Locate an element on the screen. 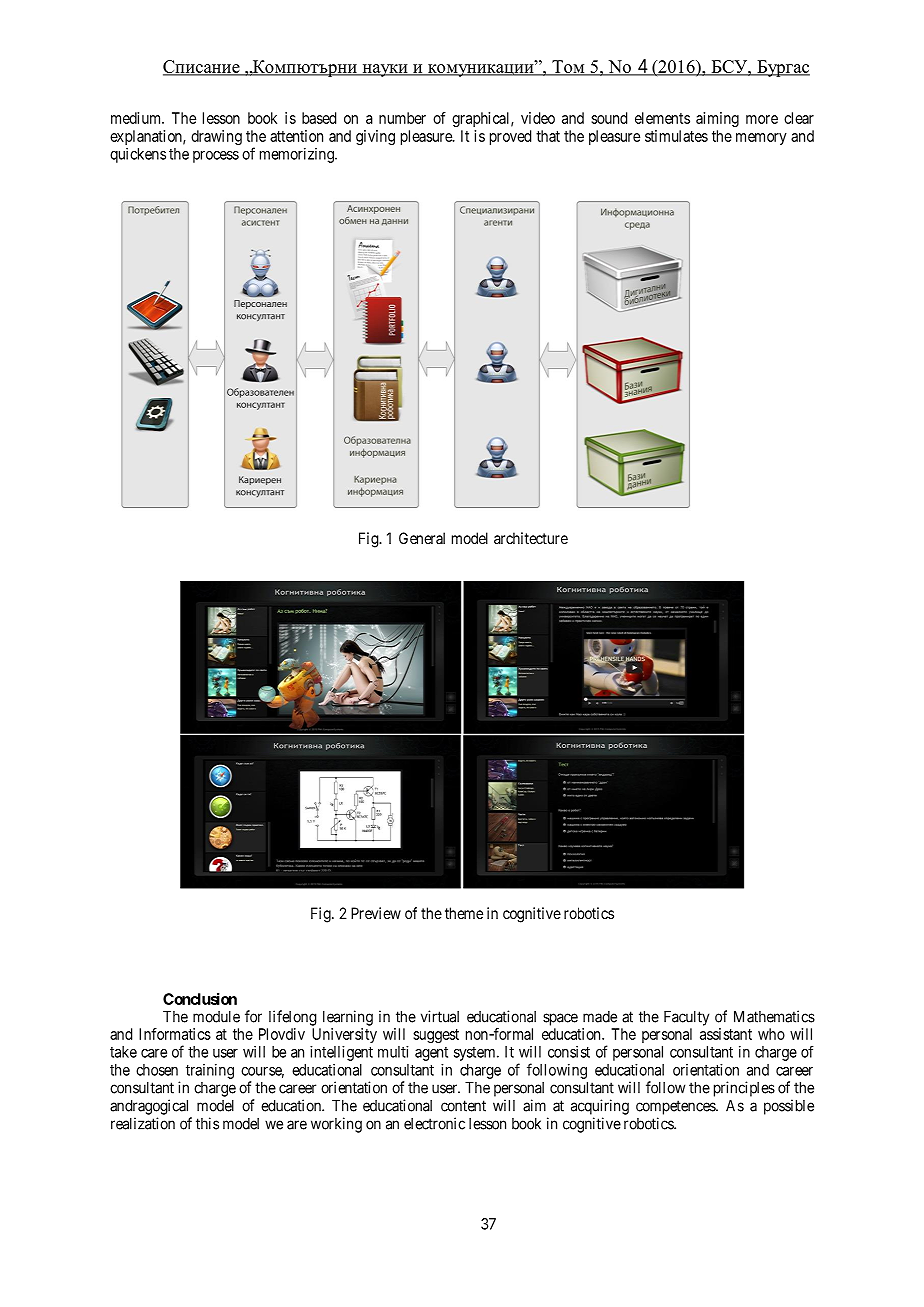 Image resolution: width=924 pixels, height=1307 pixels. Mathematics is located at coordinates (774, 1016).
